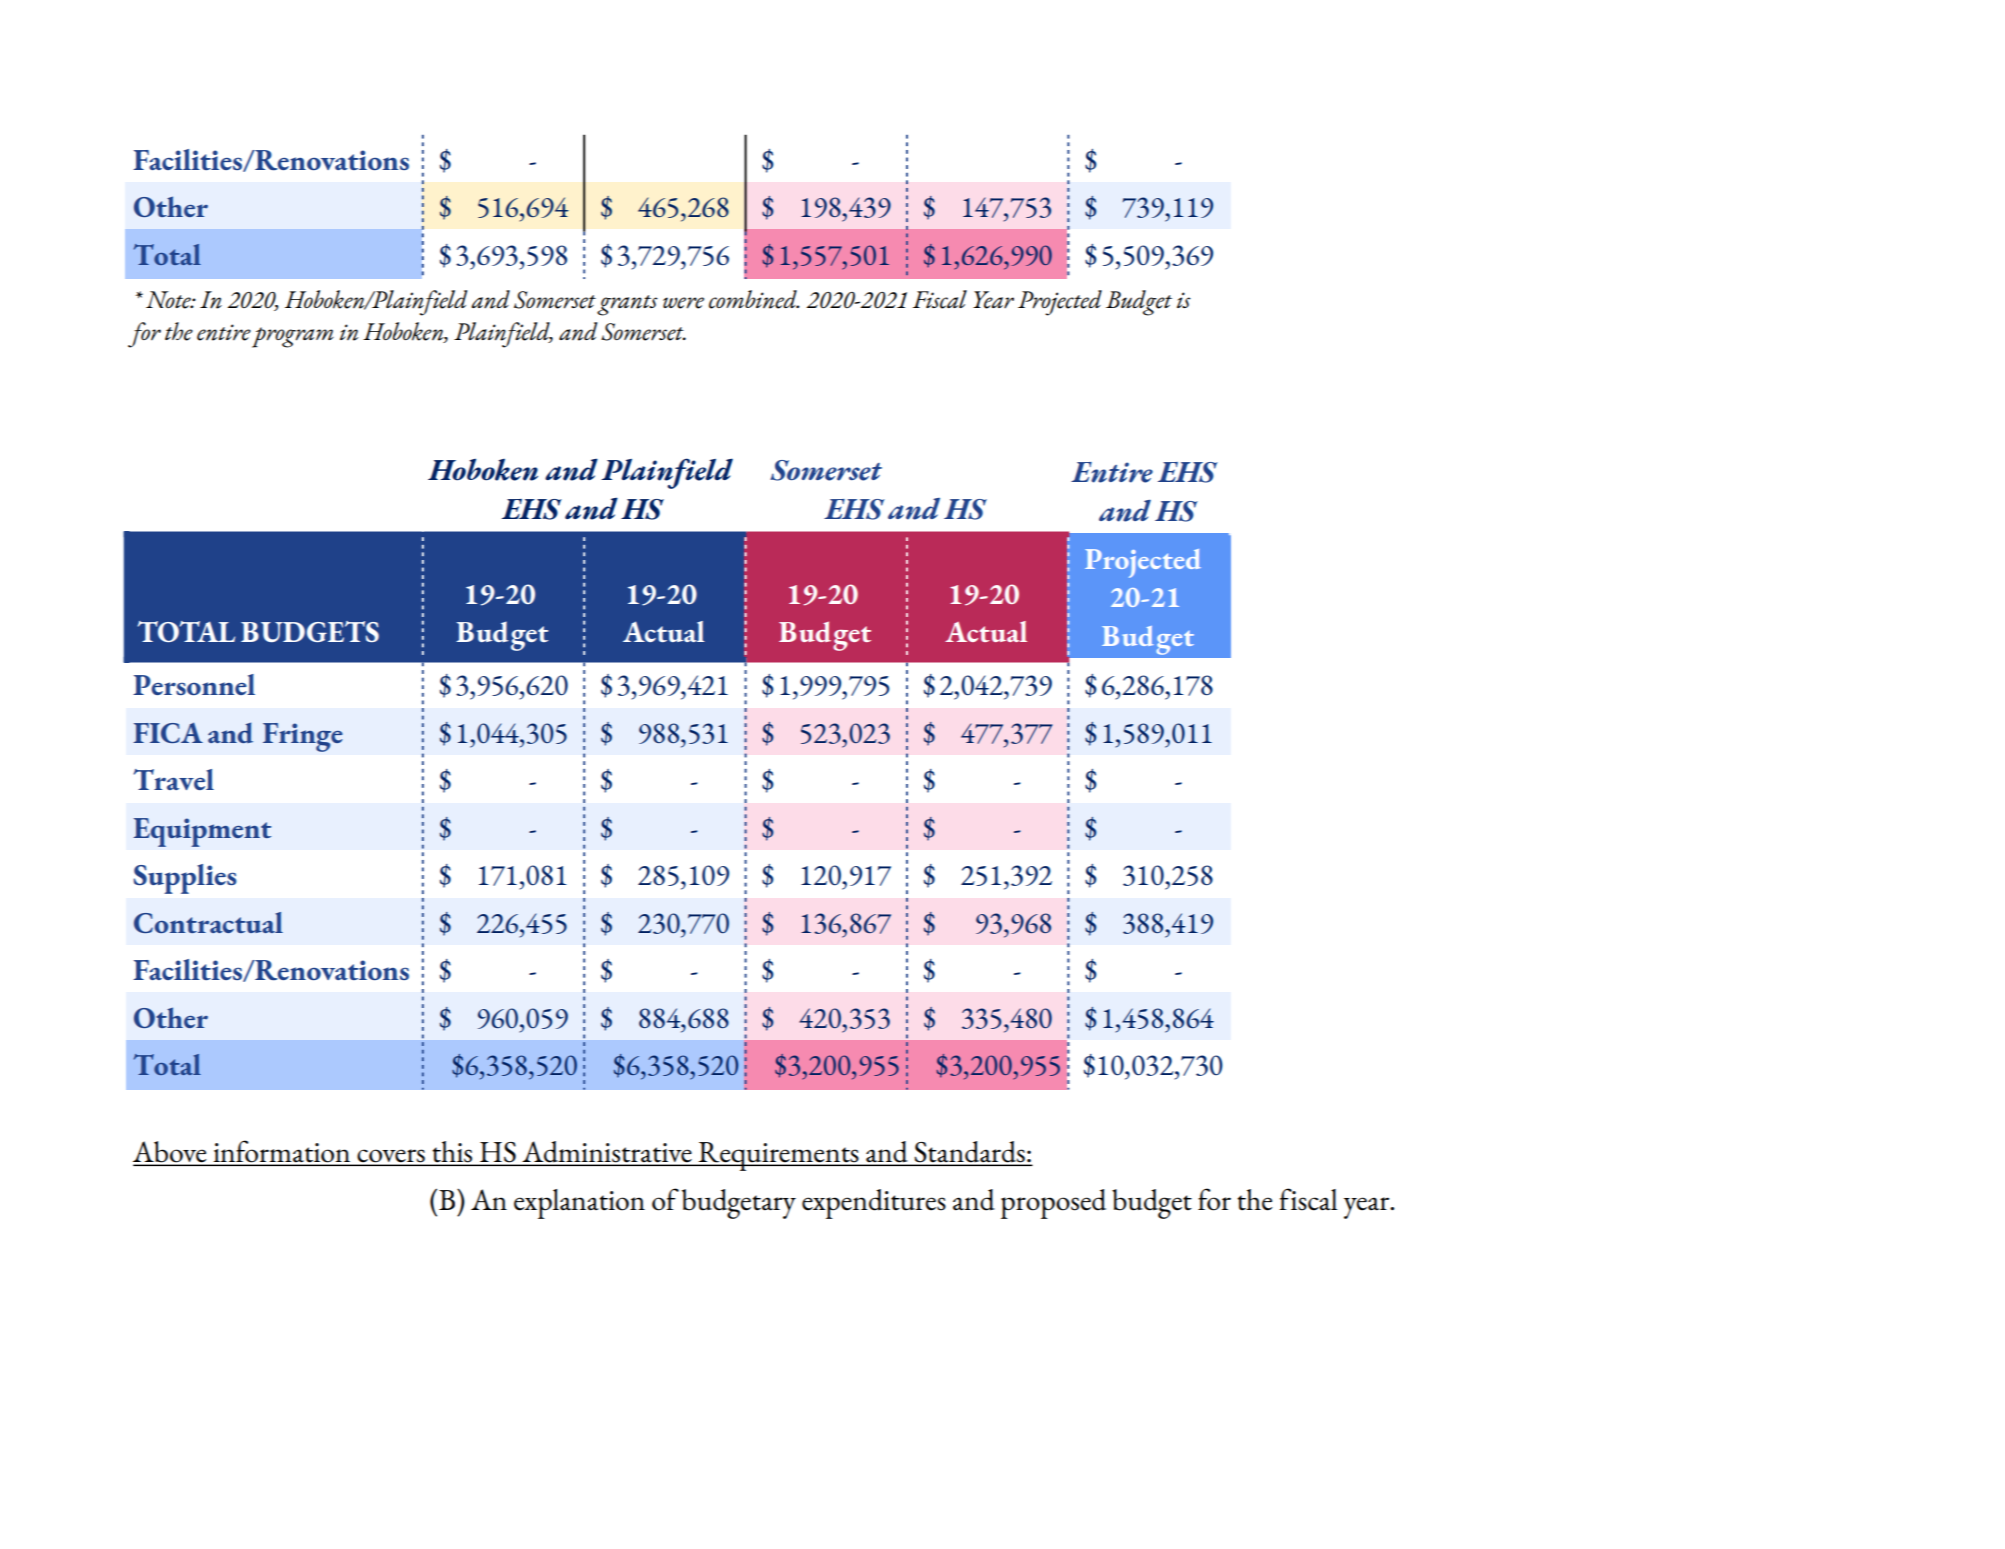 Image resolution: width=2005 pixels, height=1549 pixels. What do you see at coordinates (754, 299) in the page?
I see `combined` at bounding box center [754, 299].
